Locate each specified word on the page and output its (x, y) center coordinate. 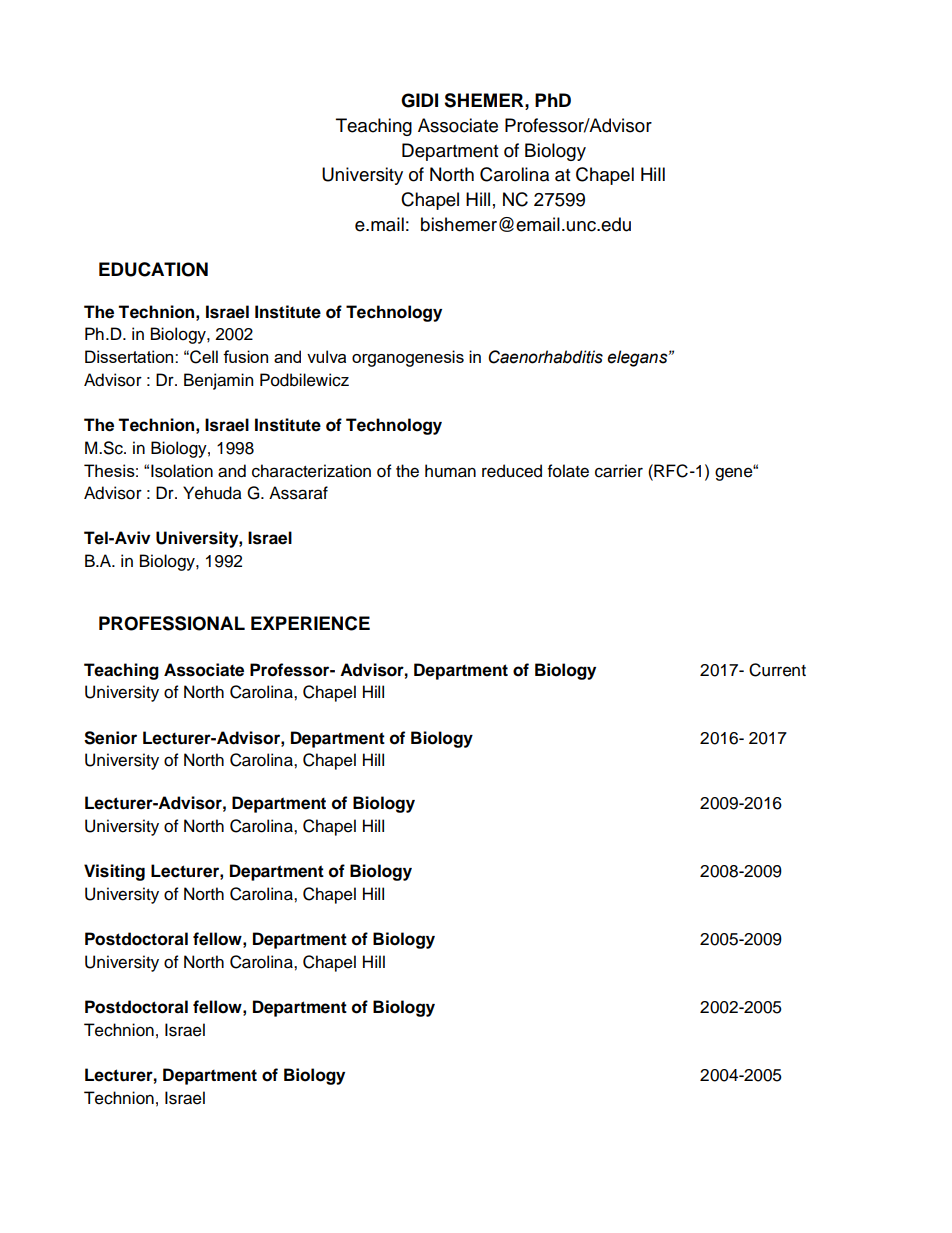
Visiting (114, 872)
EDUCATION (153, 269)
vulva (326, 356)
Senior (110, 738)
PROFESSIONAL (172, 623)
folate (568, 471)
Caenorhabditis (545, 357)
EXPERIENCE (310, 623)
